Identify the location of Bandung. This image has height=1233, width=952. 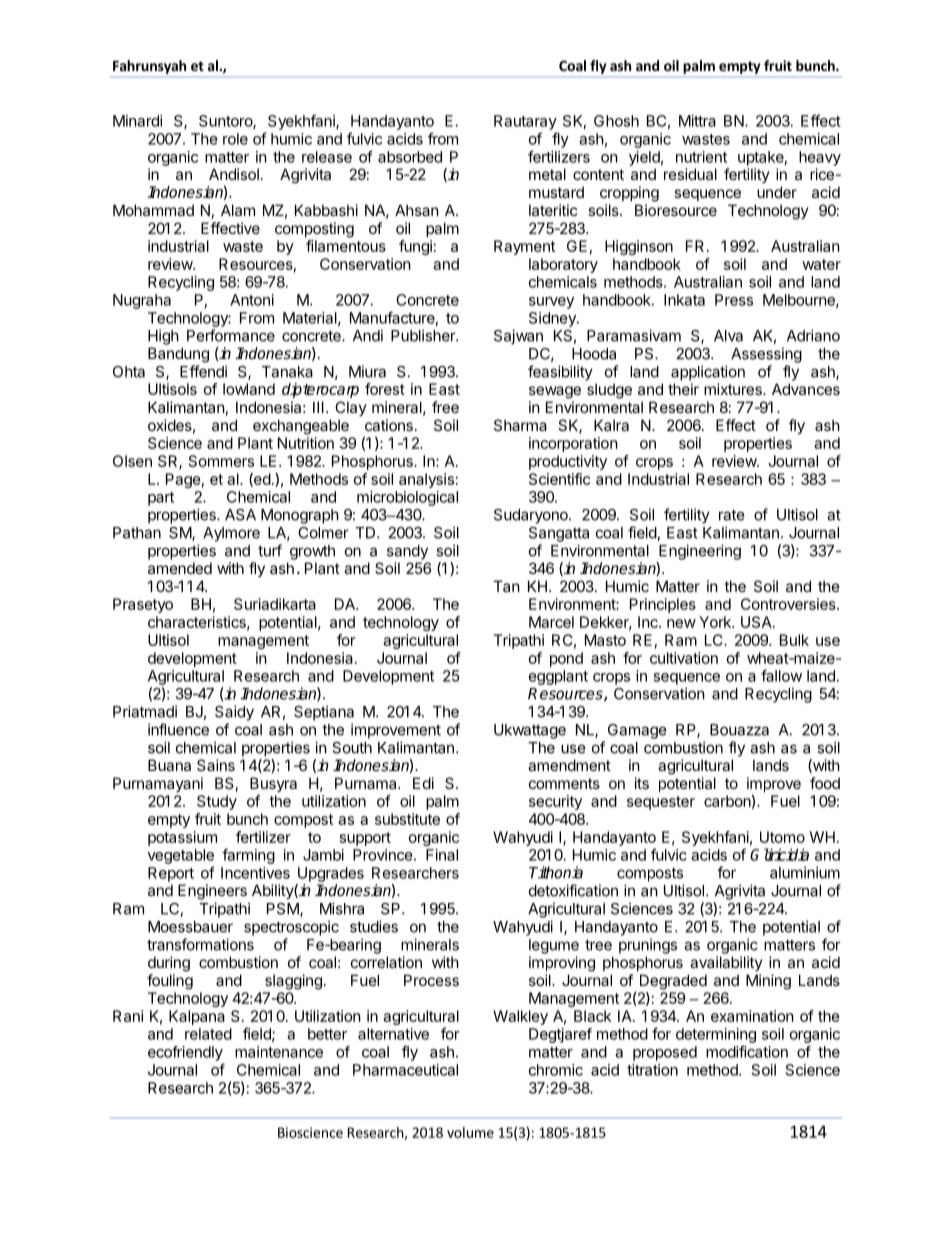
(178, 355).
